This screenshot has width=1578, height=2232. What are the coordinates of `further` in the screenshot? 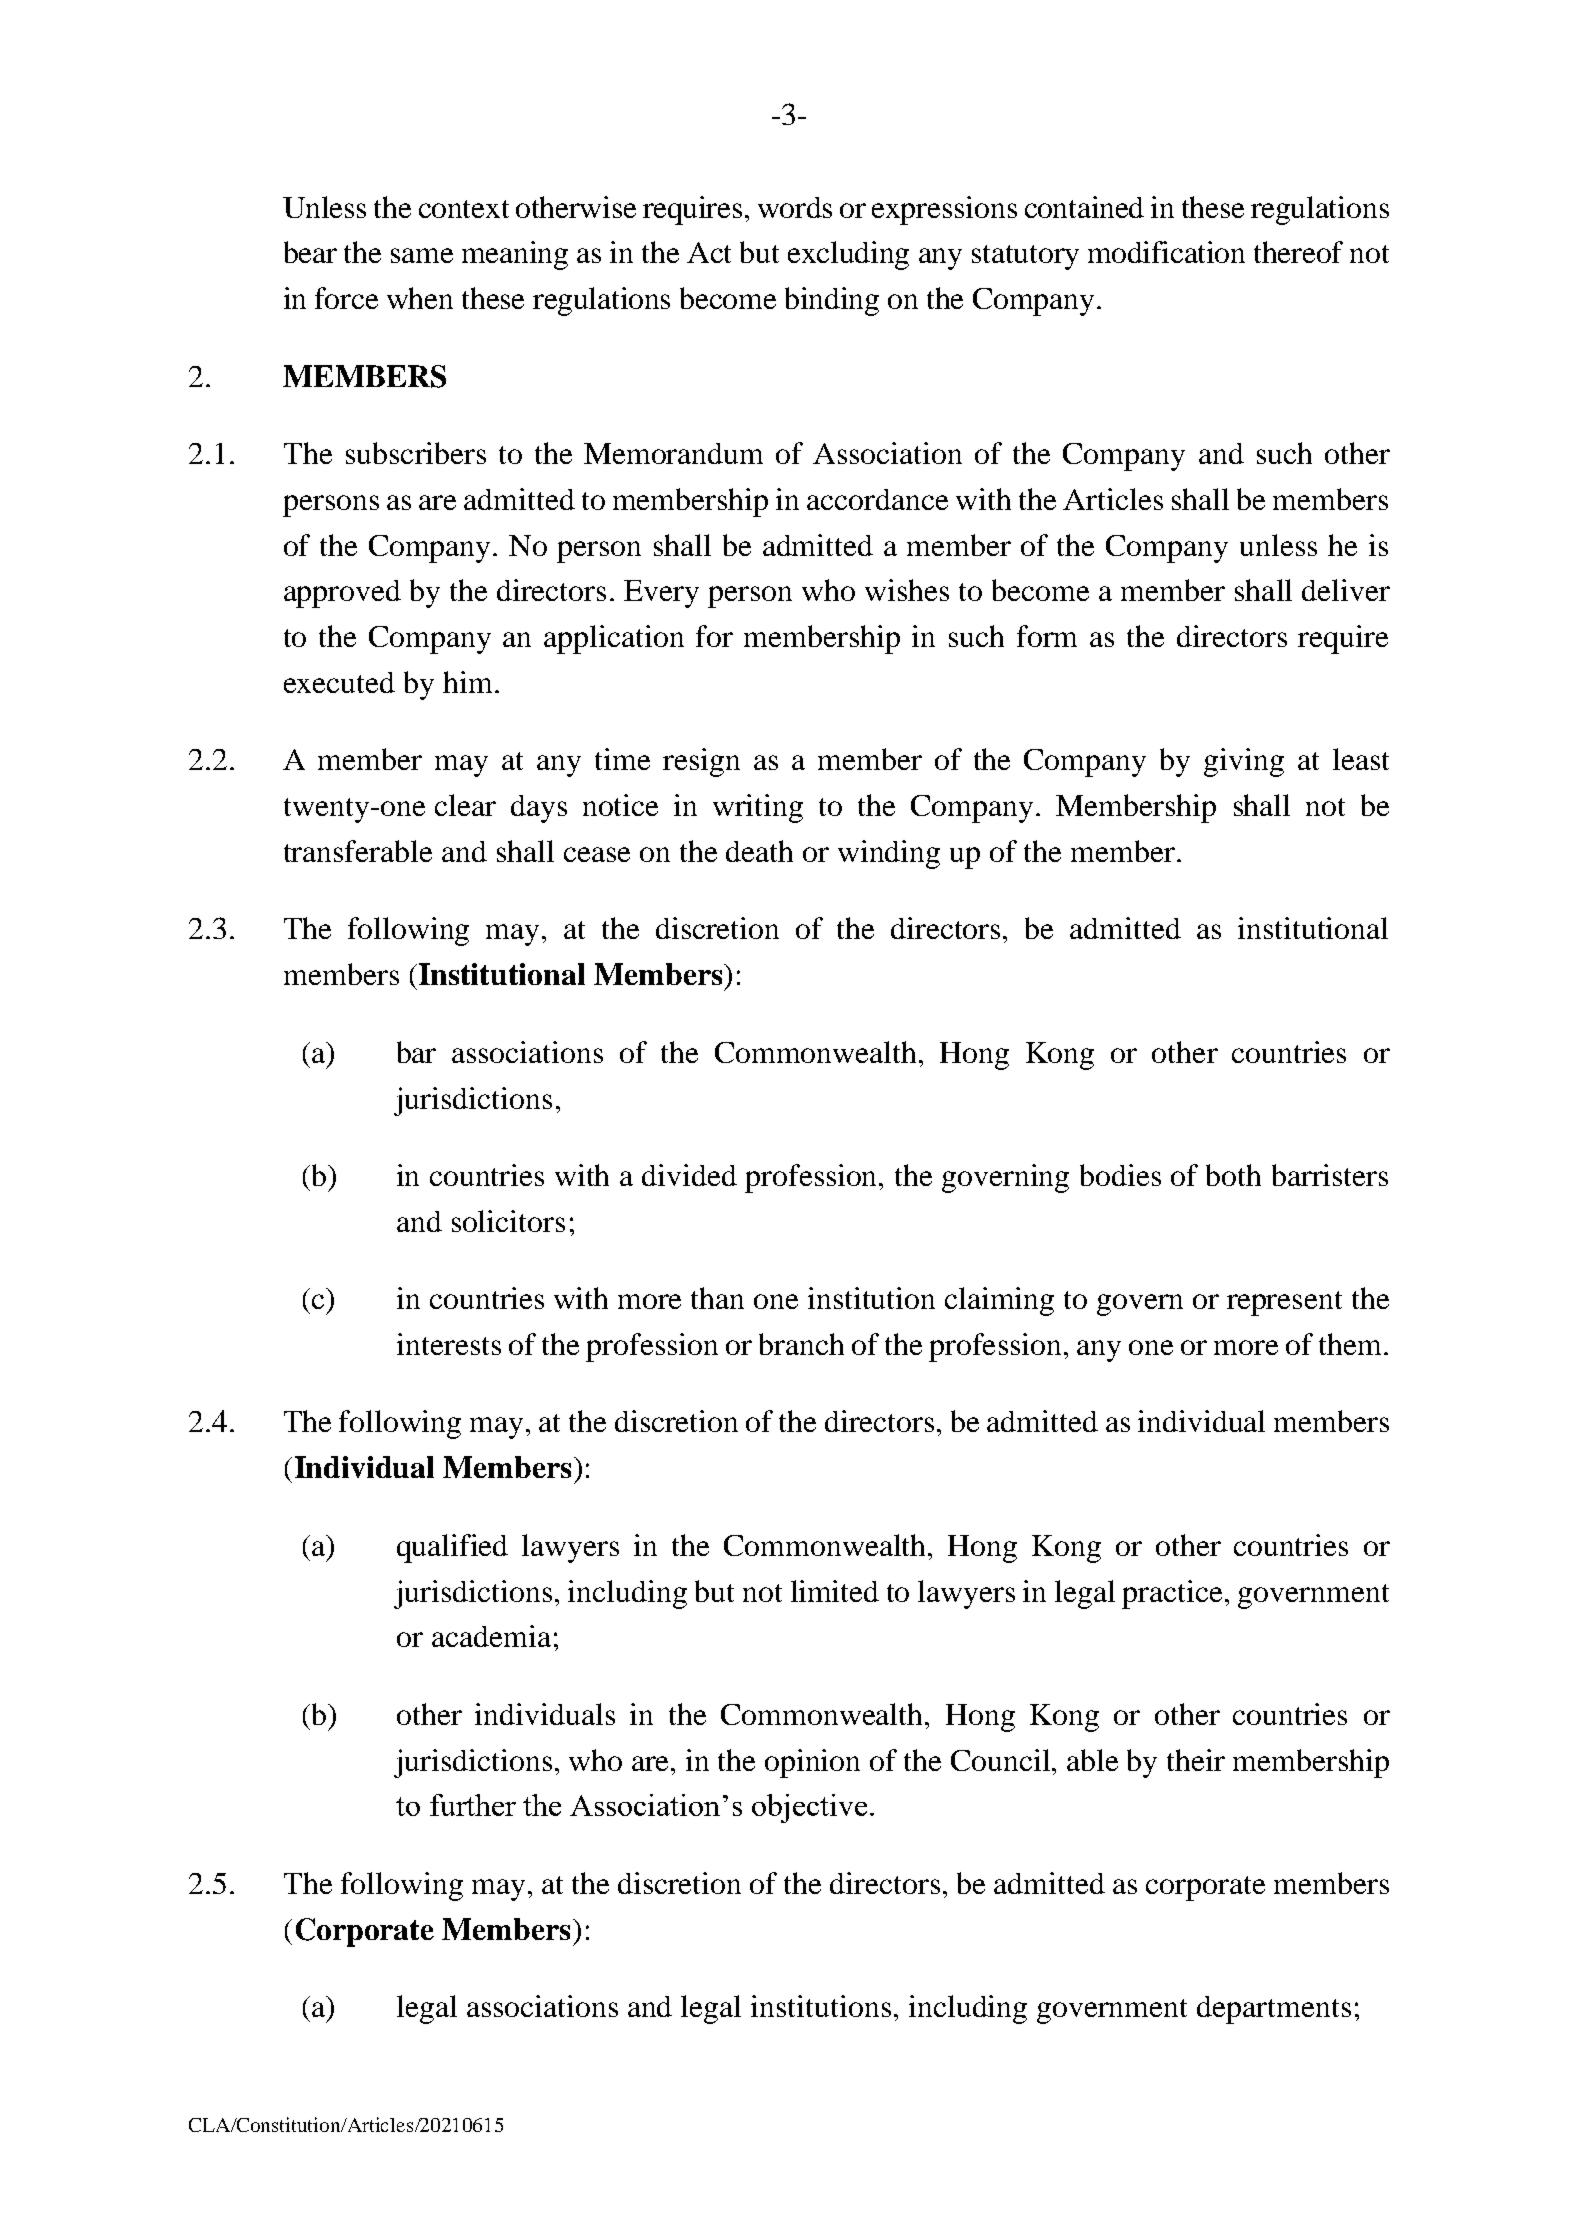 It's located at (473, 1805).
